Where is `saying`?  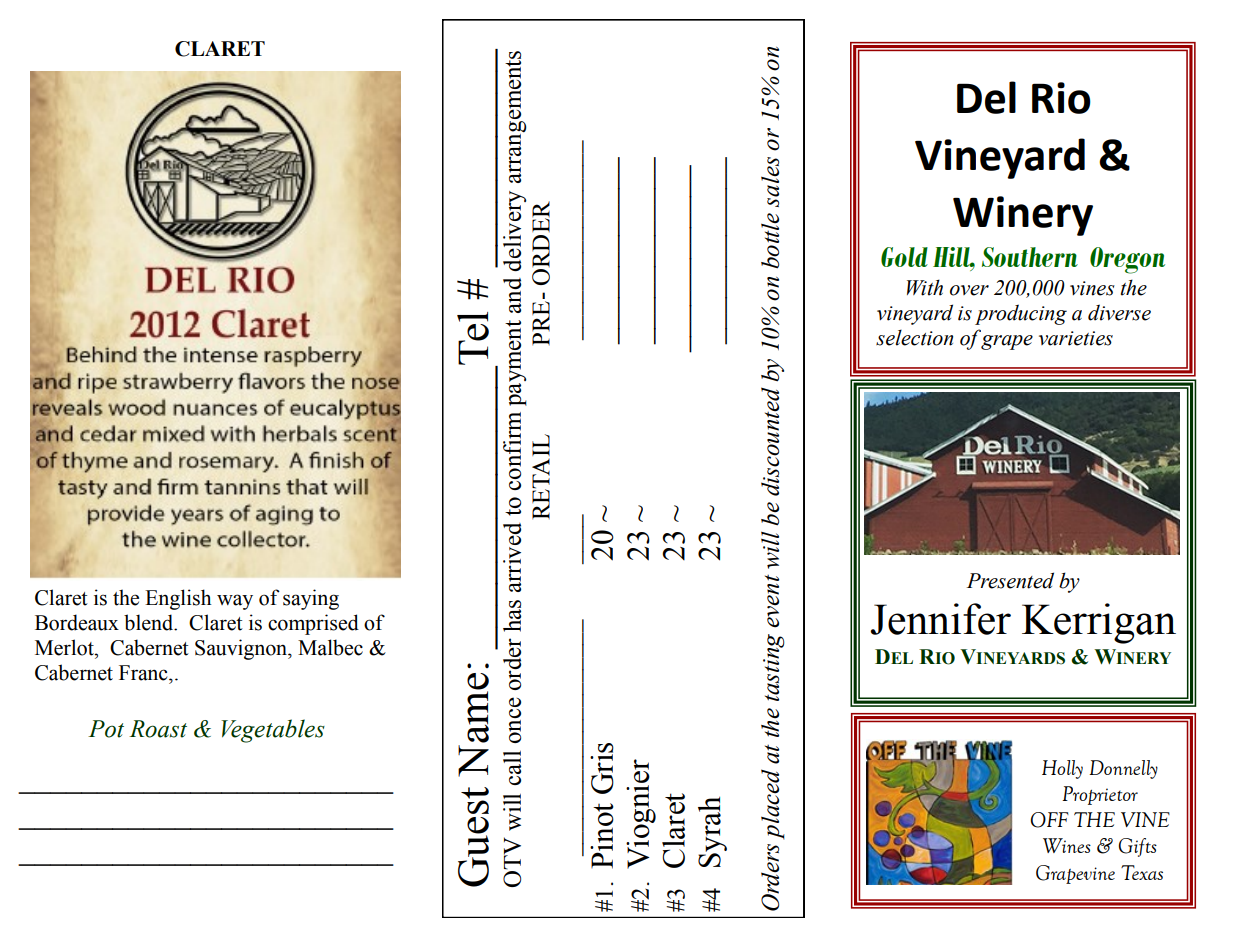
saying is located at coordinates (311, 599).
